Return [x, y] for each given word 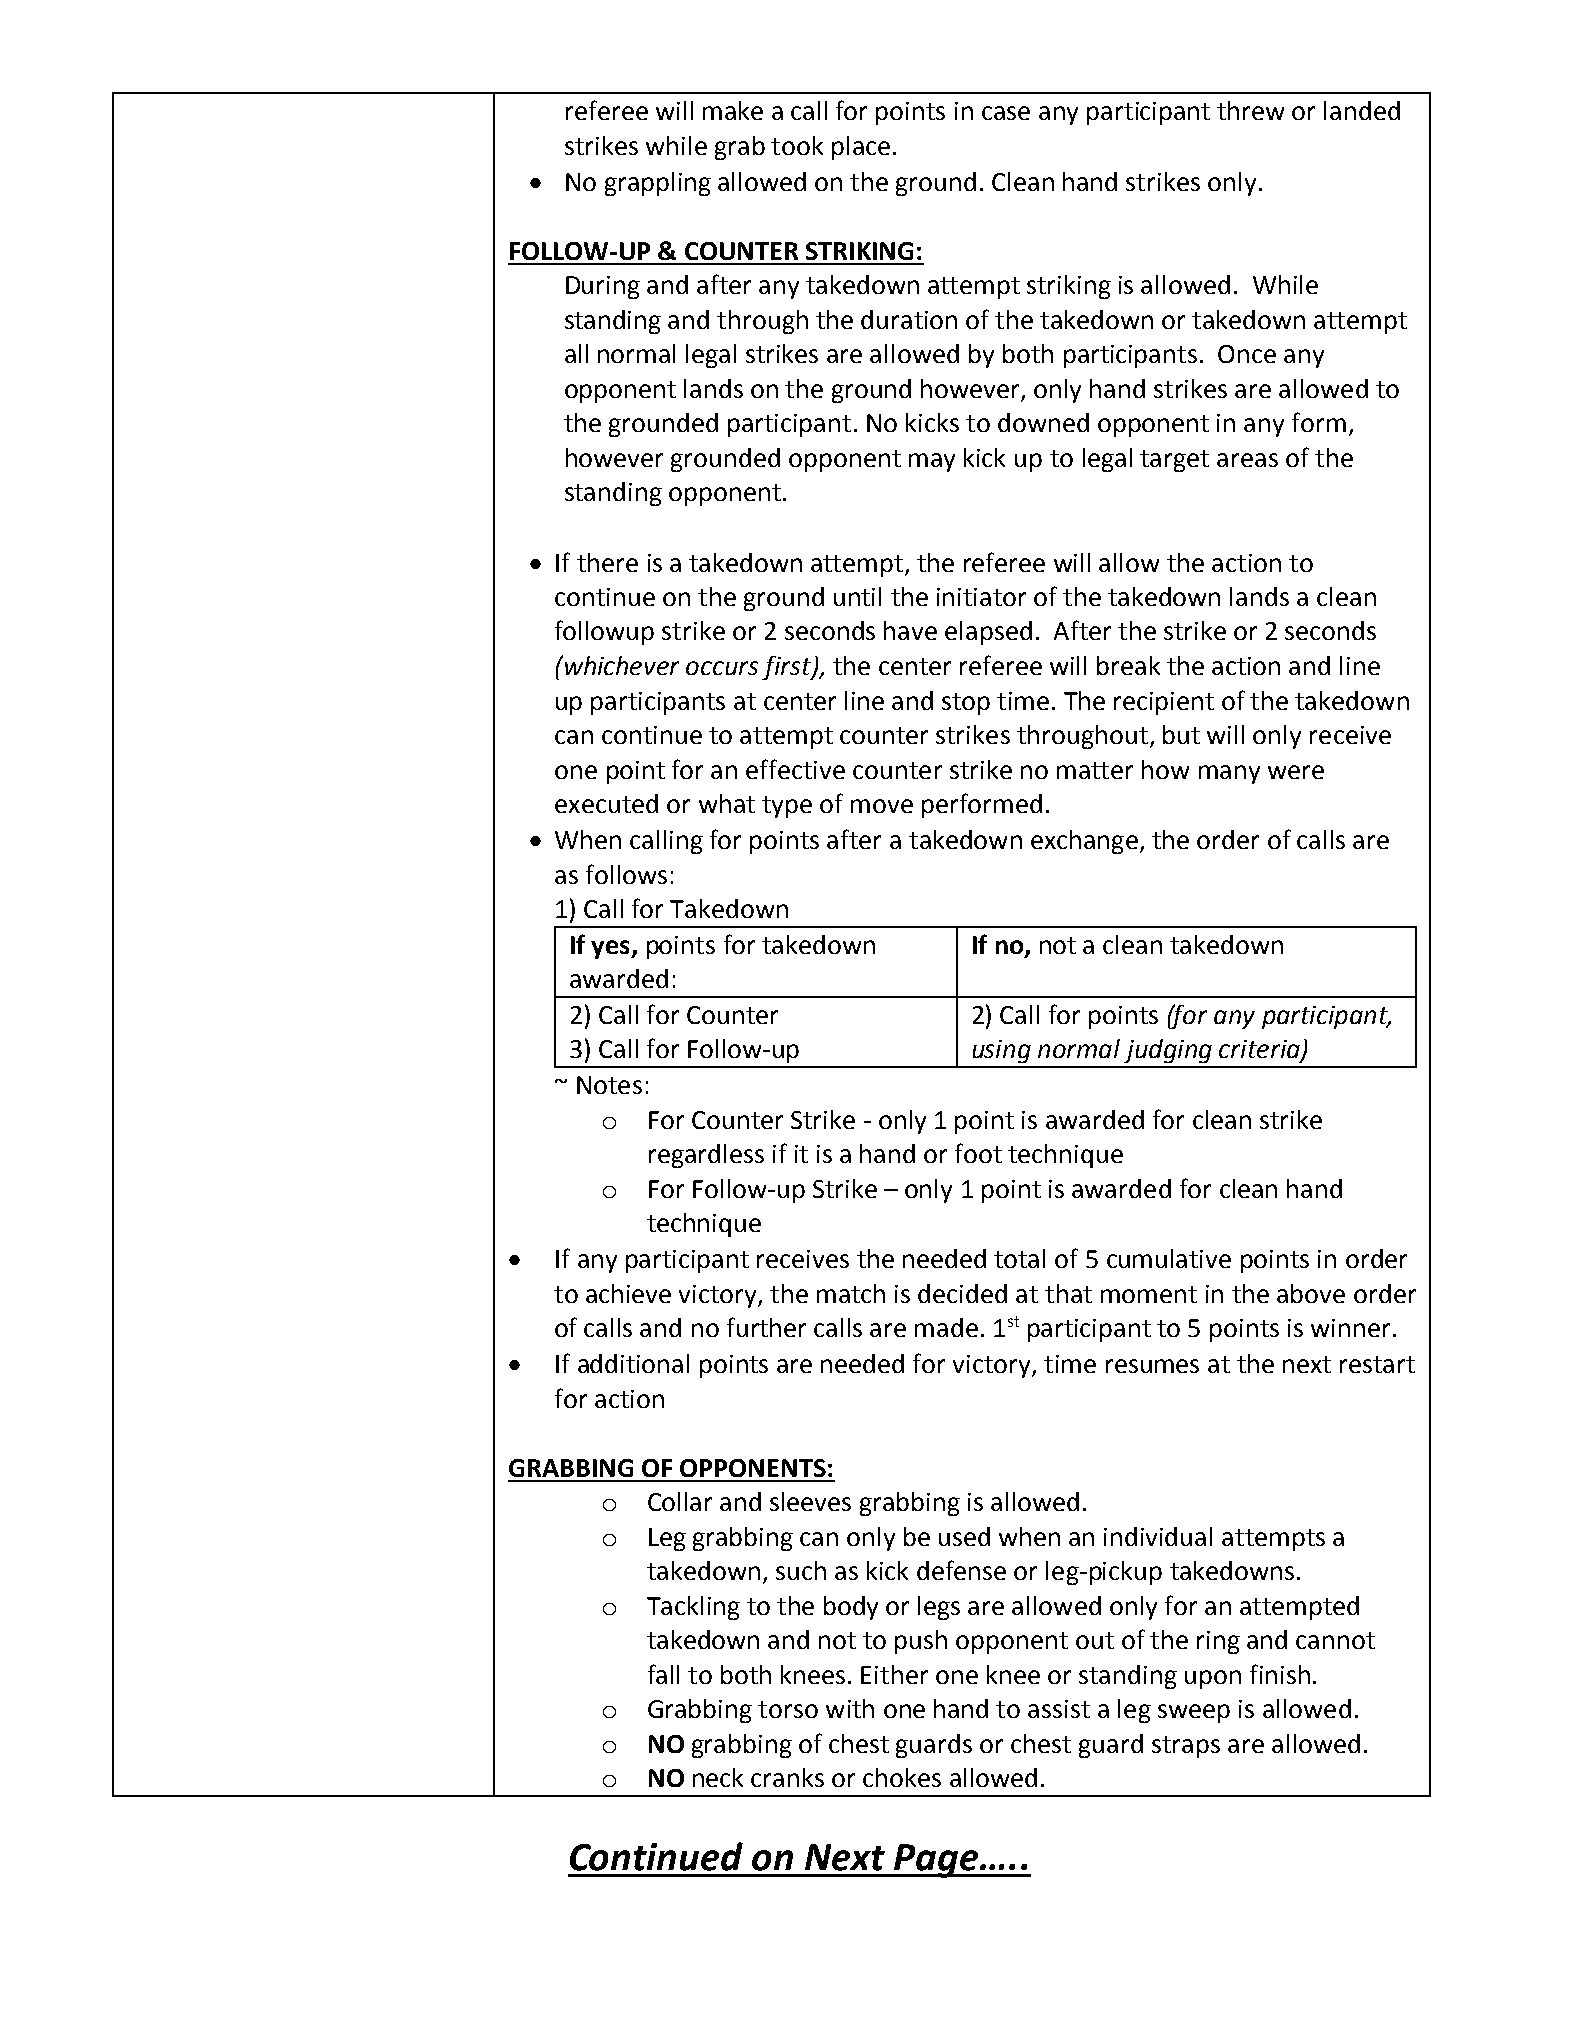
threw [1250, 110]
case [1006, 113]
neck [718, 1777]
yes [611, 949]
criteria [1260, 1050]
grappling [658, 184]
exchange [1084, 842]
